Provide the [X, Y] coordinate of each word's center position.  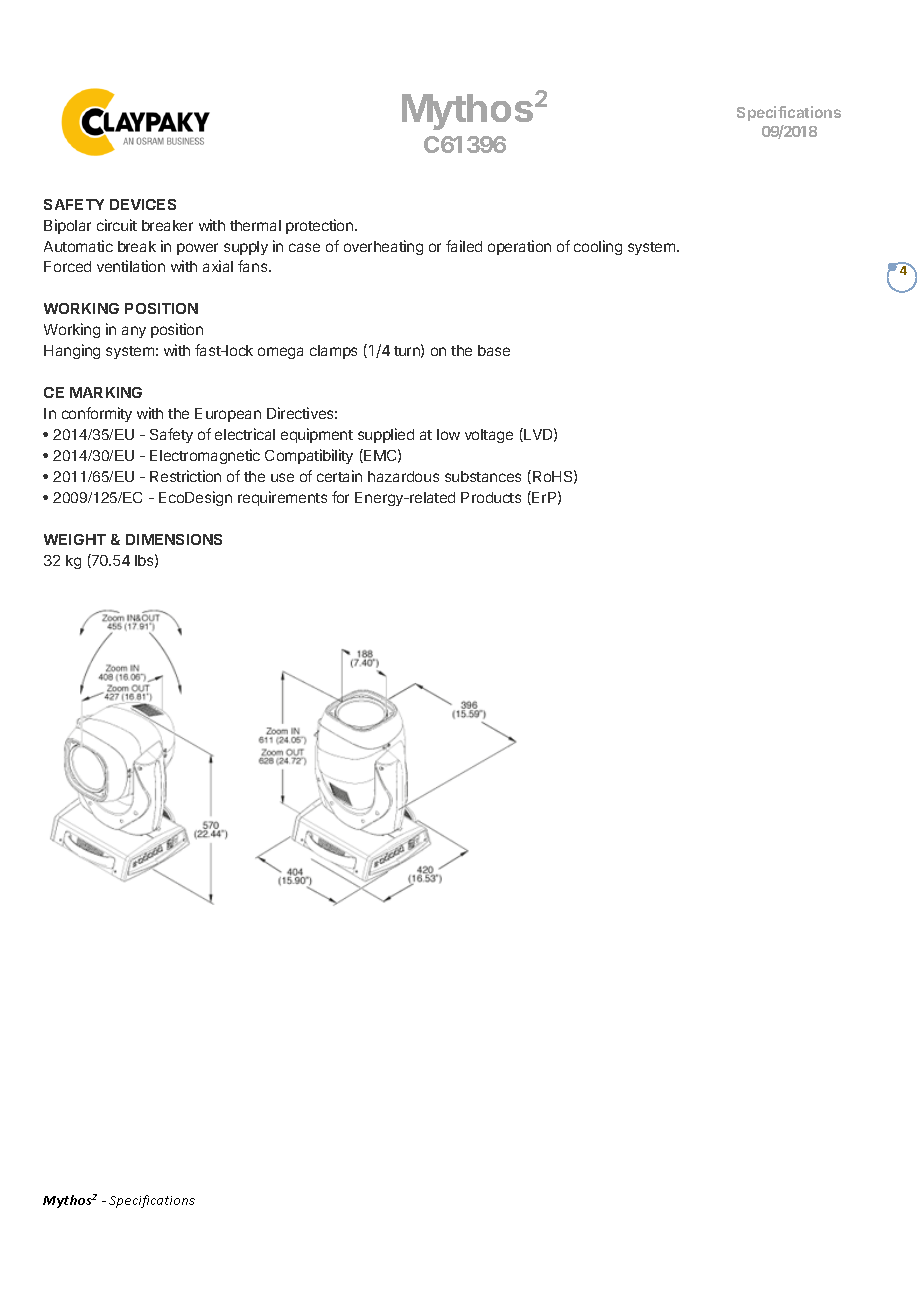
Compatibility [309, 456]
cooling [598, 247]
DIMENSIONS [174, 539]
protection [321, 226]
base [494, 350]
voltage [489, 436]
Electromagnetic [205, 456]
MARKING [106, 392]
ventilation [131, 266]
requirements [282, 498]
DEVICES [143, 204]
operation [519, 247]
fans [254, 266]
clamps [333, 352]
